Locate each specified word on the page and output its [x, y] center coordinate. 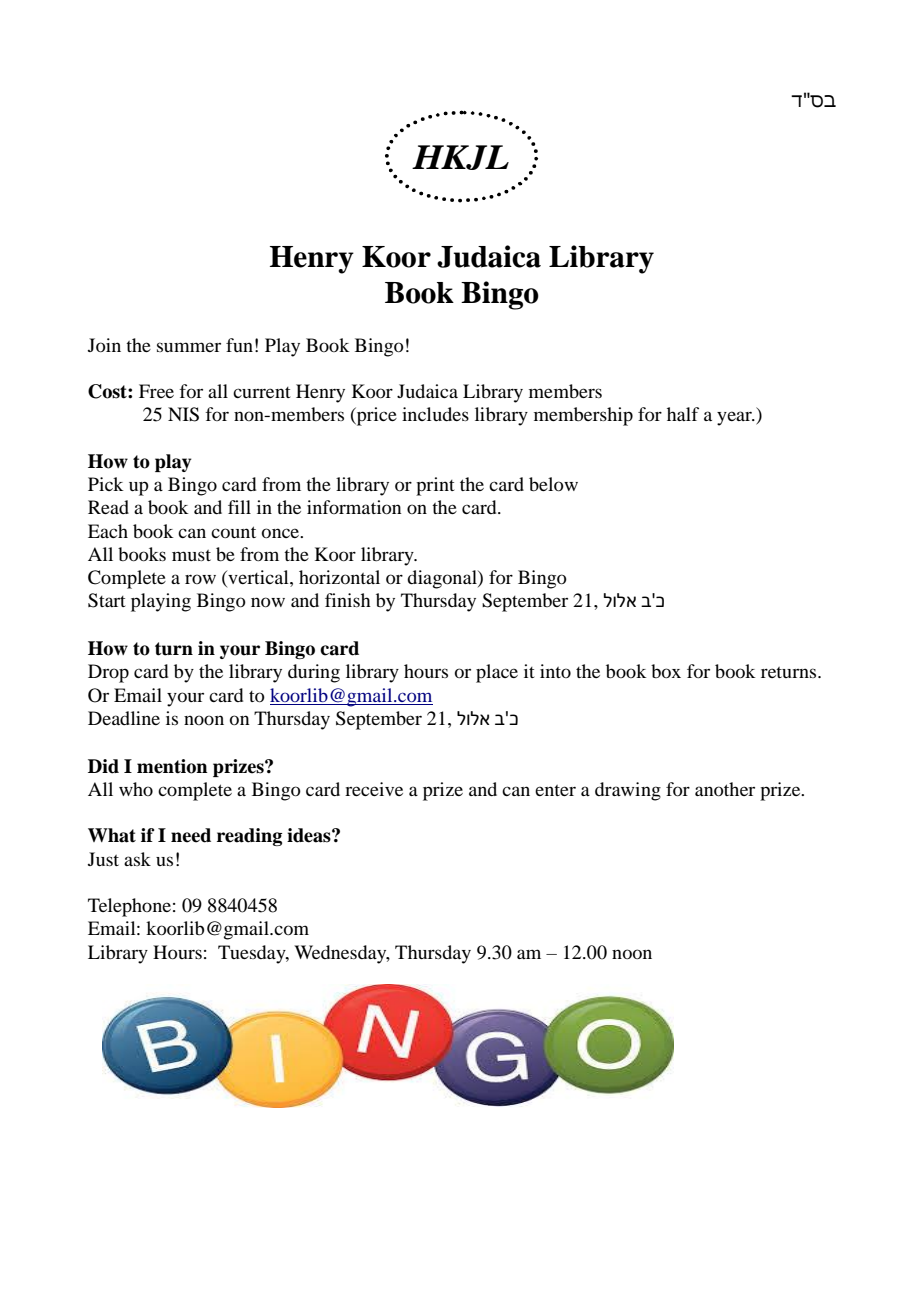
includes [435, 414]
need [191, 835]
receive [374, 789]
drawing [628, 791]
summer [189, 347]
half [683, 414]
